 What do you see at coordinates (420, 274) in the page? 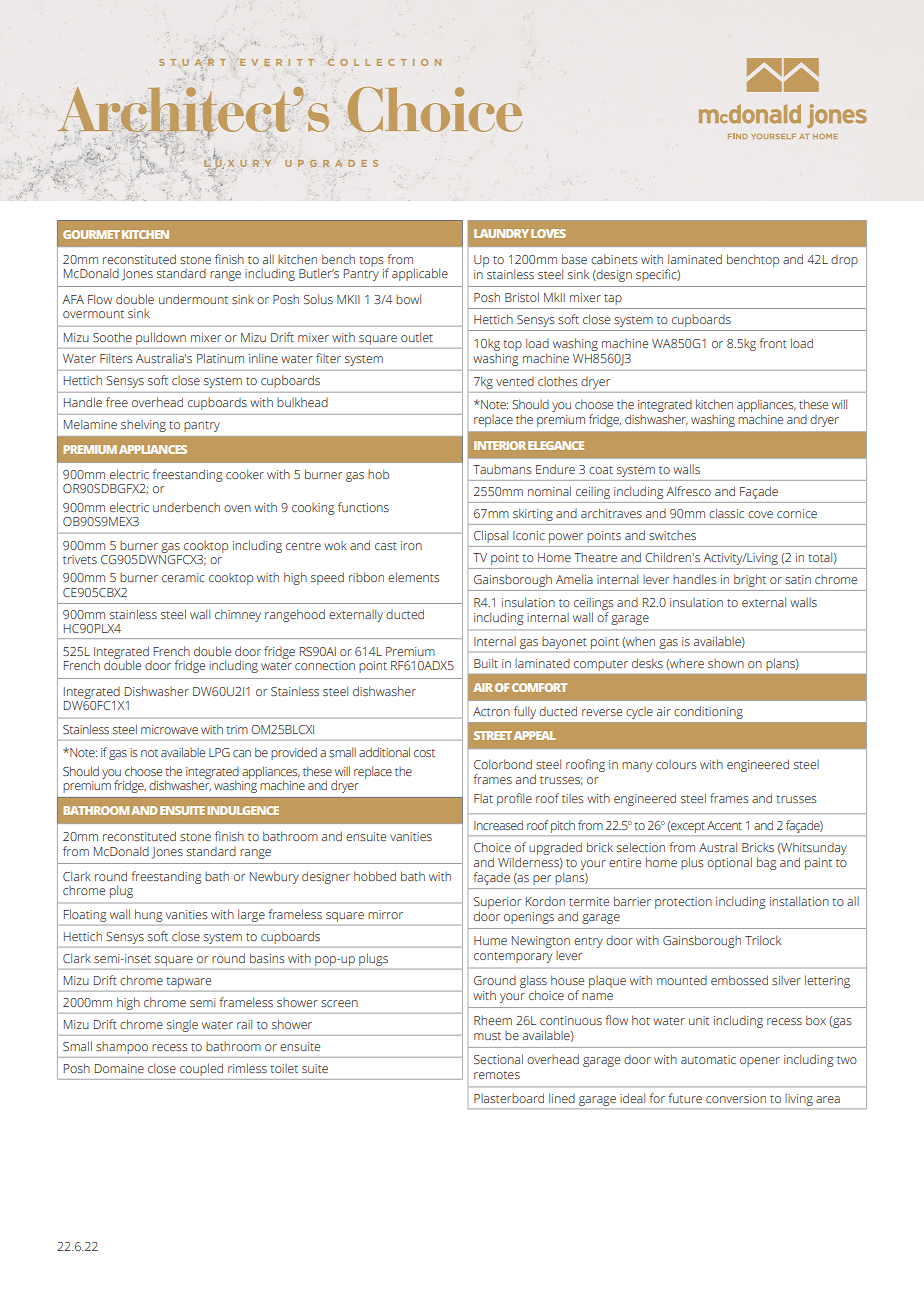
I see `applicable` at bounding box center [420, 274].
